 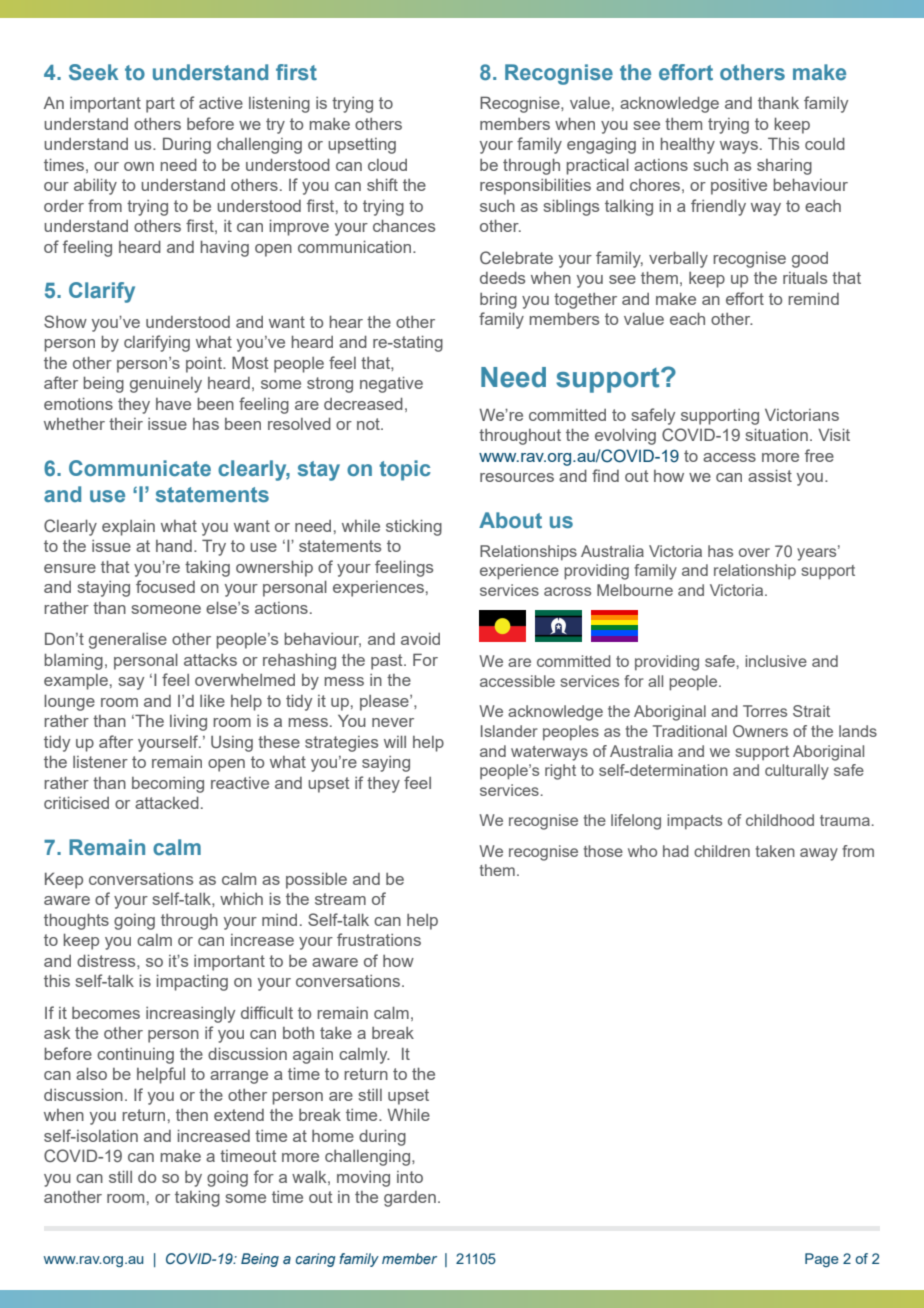 What do you see at coordinates (140, 468) in the document?
I see `Communicate` at bounding box center [140, 468].
